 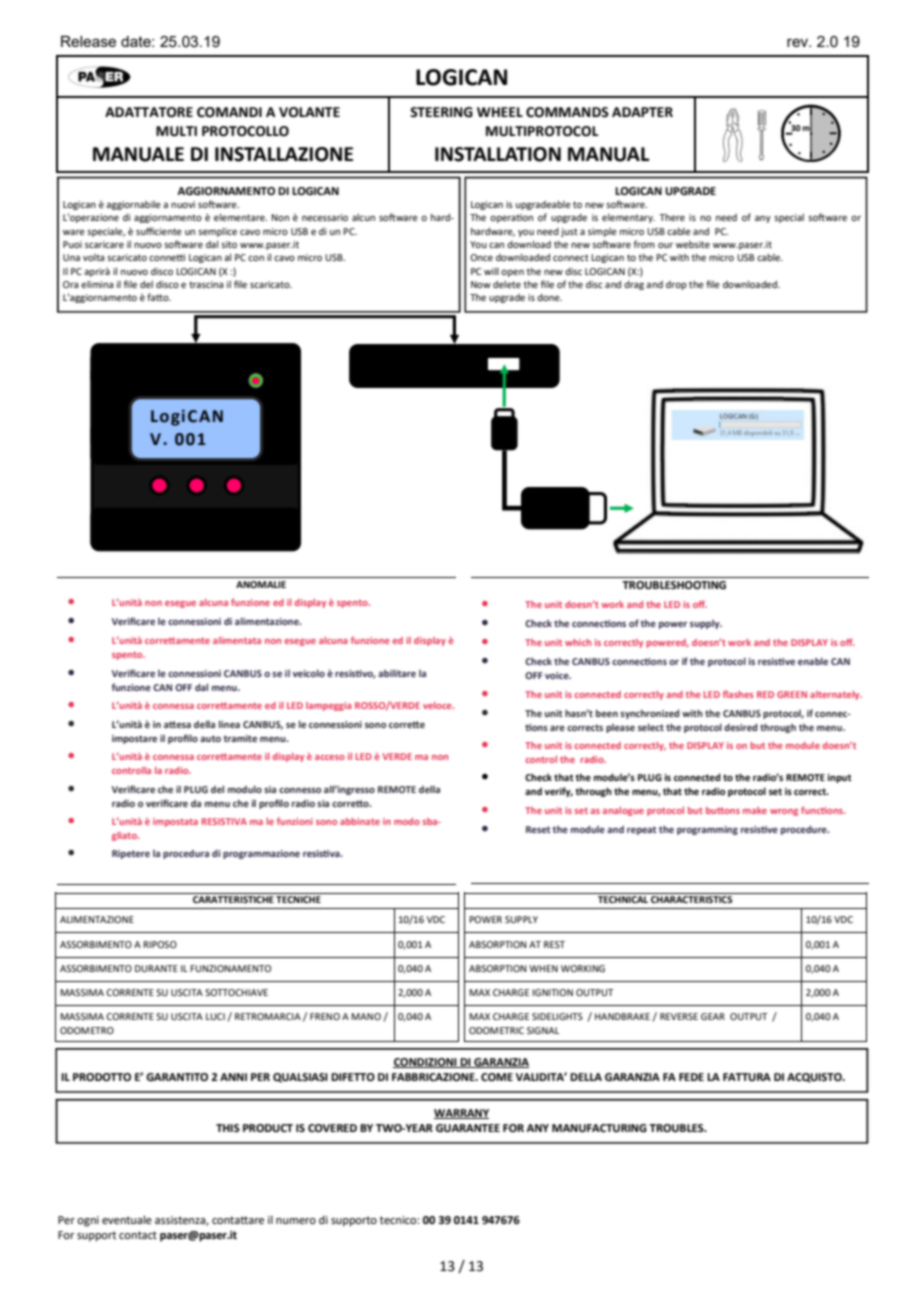 I want to click on Release, so click(x=88, y=41).
